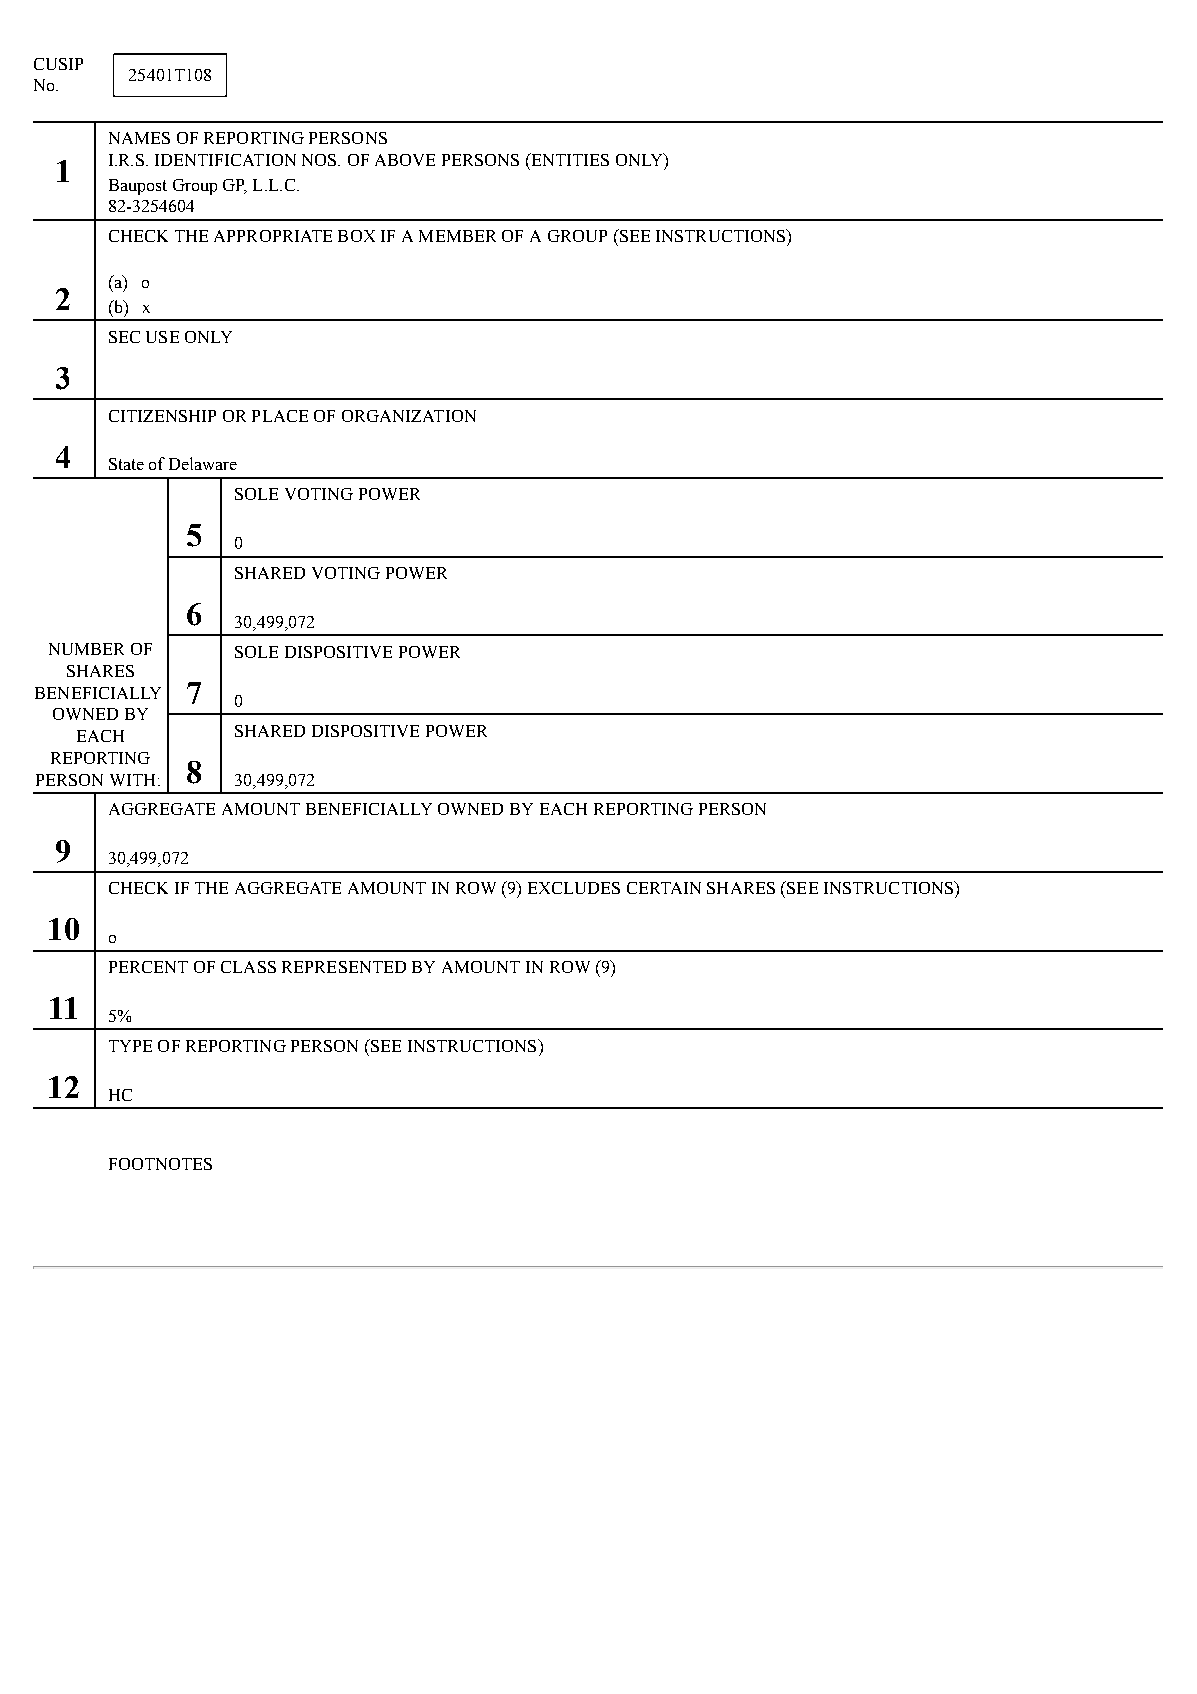 Image resolution: width=1197 pixels, height=1694 pixels. What do you see at coordinates (405, 160) in the page?
I see `ABOVE` at bounding box center [405, 160].
